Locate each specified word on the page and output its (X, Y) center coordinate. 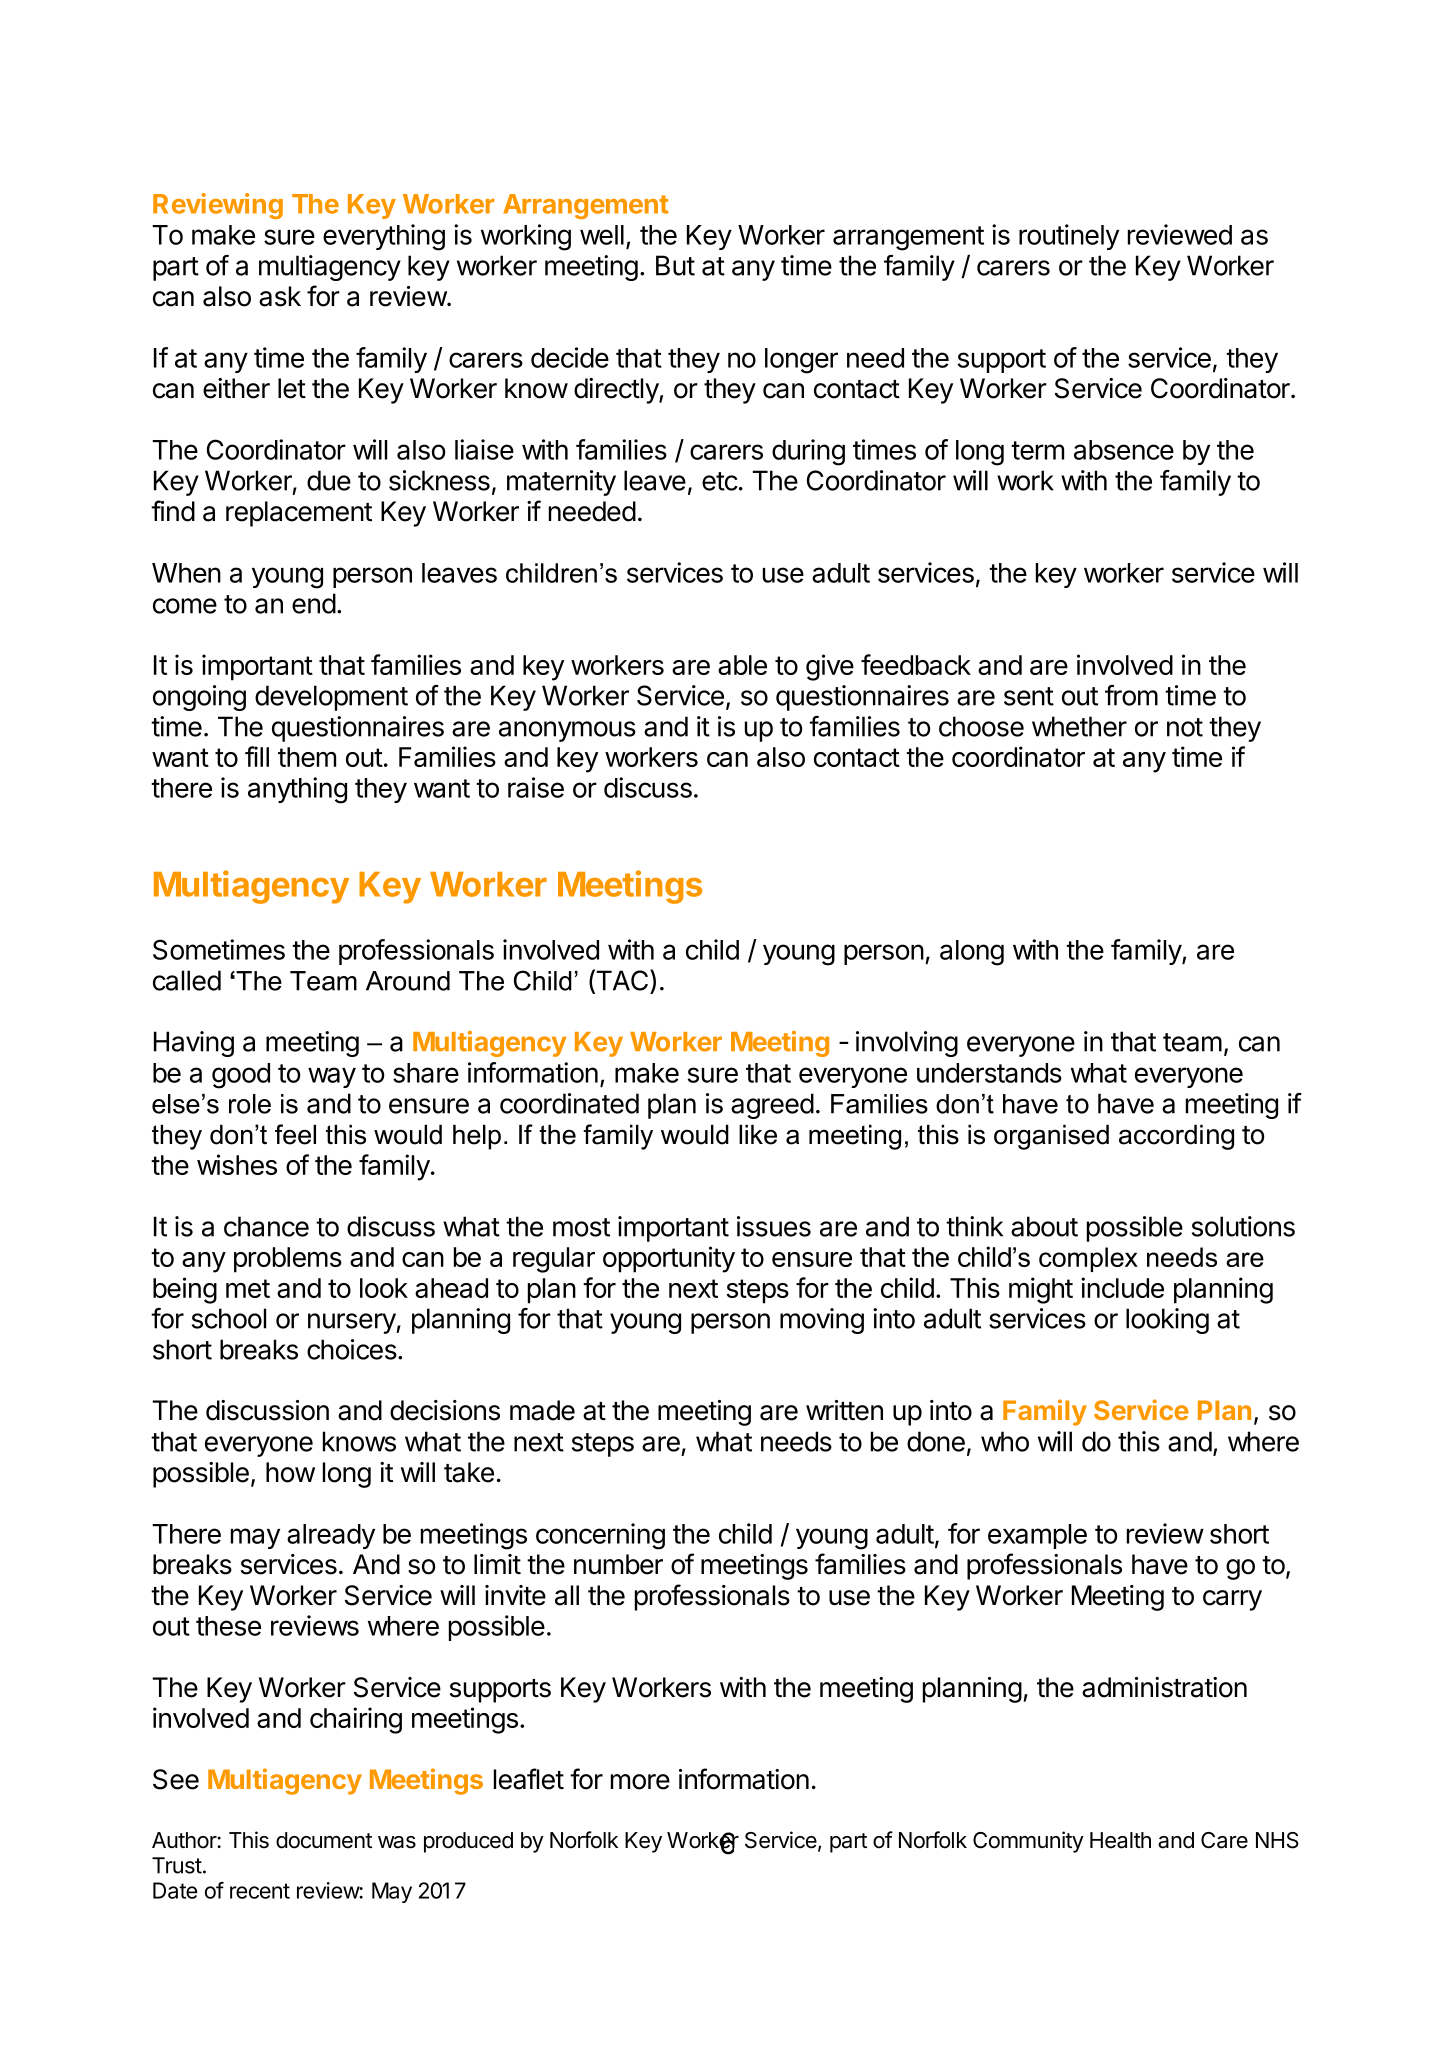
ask (280, 296)
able (742, 665)
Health (1120, 1840)
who (1005, 1441)
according (1176, 1137)
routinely (1069, 237)
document (324, 1840)
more (640, 1782)
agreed (772, 1106)
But (675, 265)
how (290, 1472)
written (844, 1410)
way (332, 1077)
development (331, 698)
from (1131, 695)
